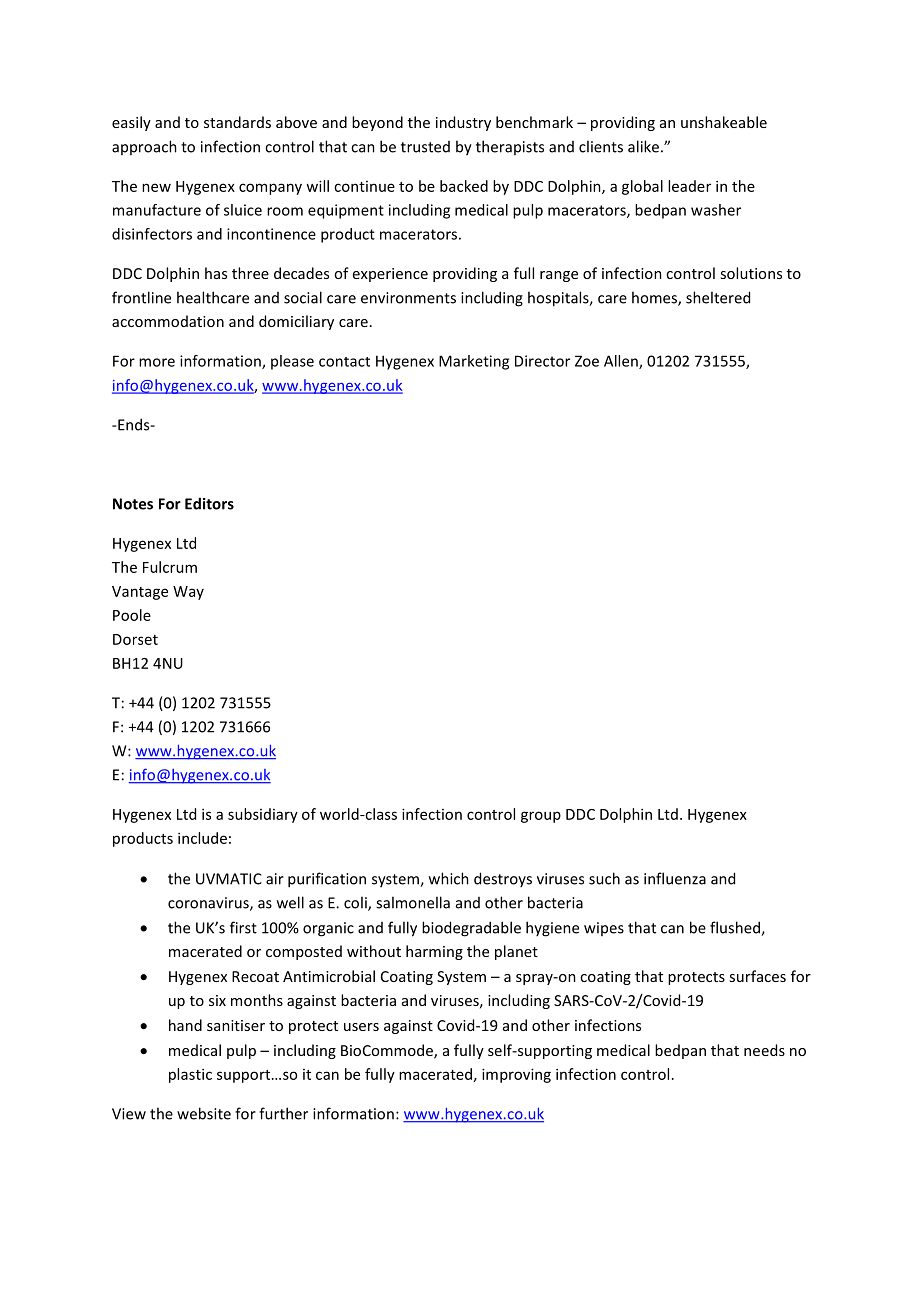  I want to click on group, so click(541, 817).
